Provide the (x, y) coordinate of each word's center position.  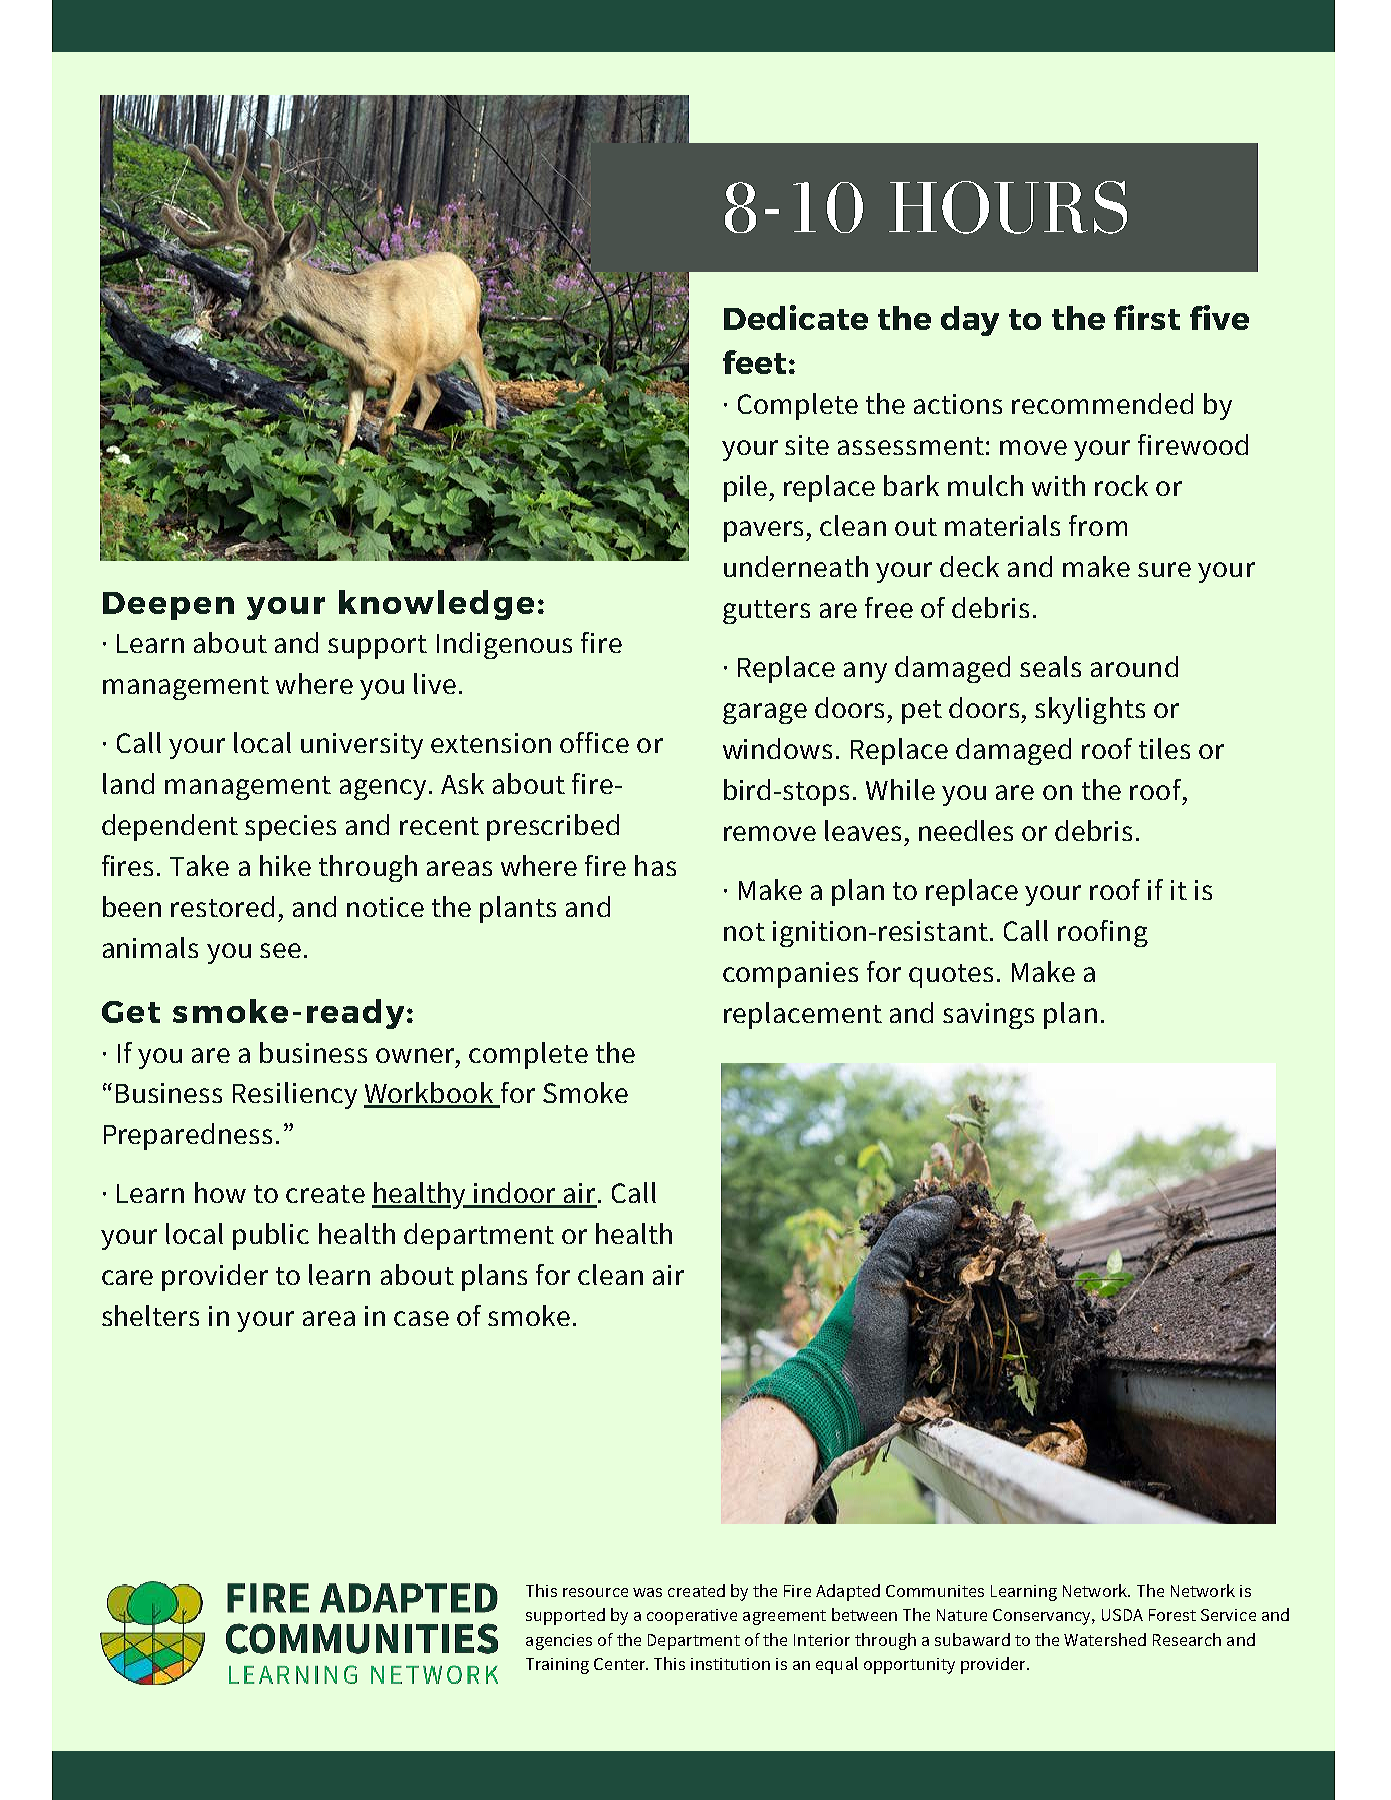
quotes (951, 976)
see (280, 950)
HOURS (1008, 207)
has (655, 865)
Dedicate (796, 317)
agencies (559, 1642)
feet (754, 362)
